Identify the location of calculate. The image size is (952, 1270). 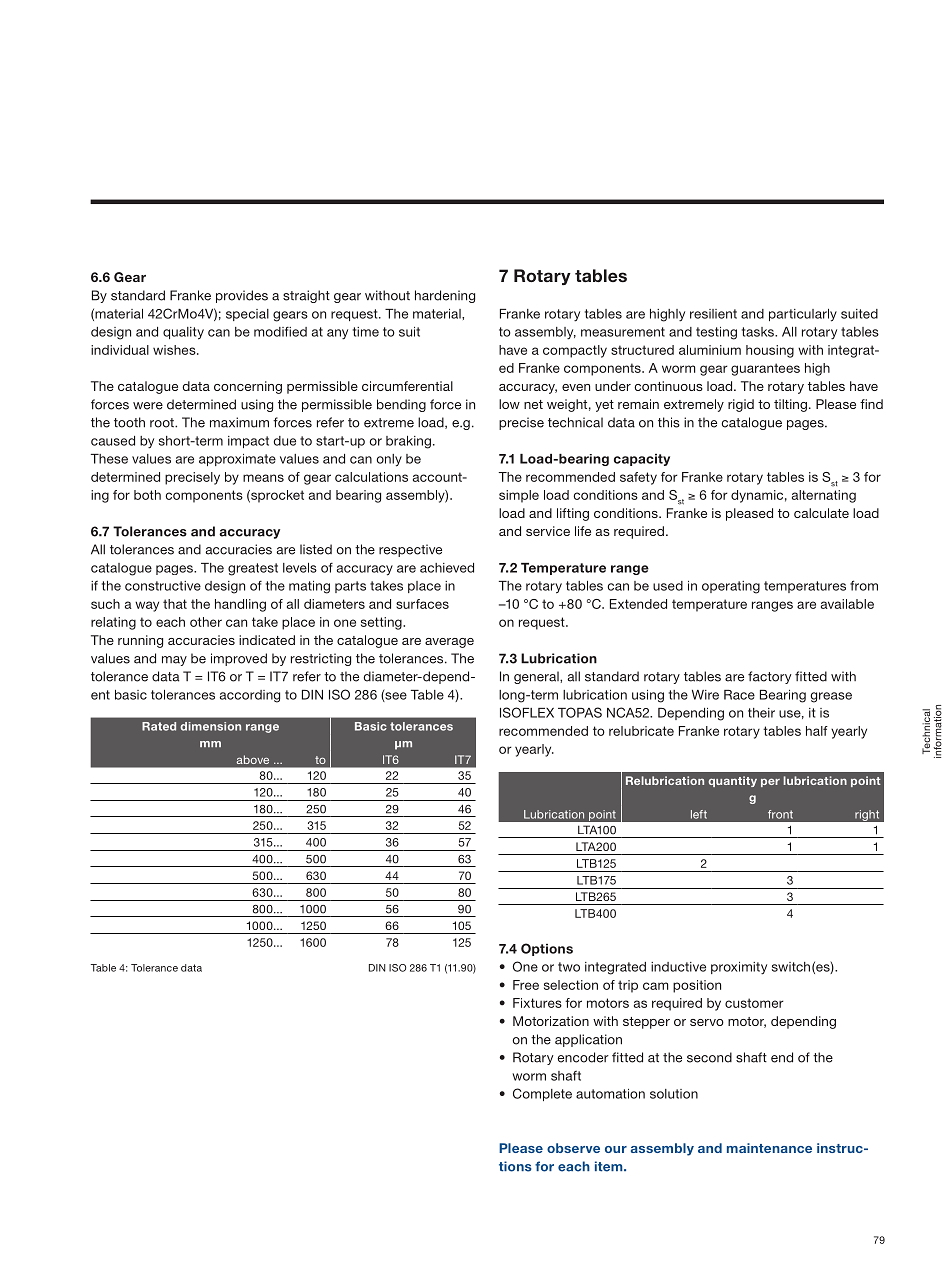
(821, 513).
